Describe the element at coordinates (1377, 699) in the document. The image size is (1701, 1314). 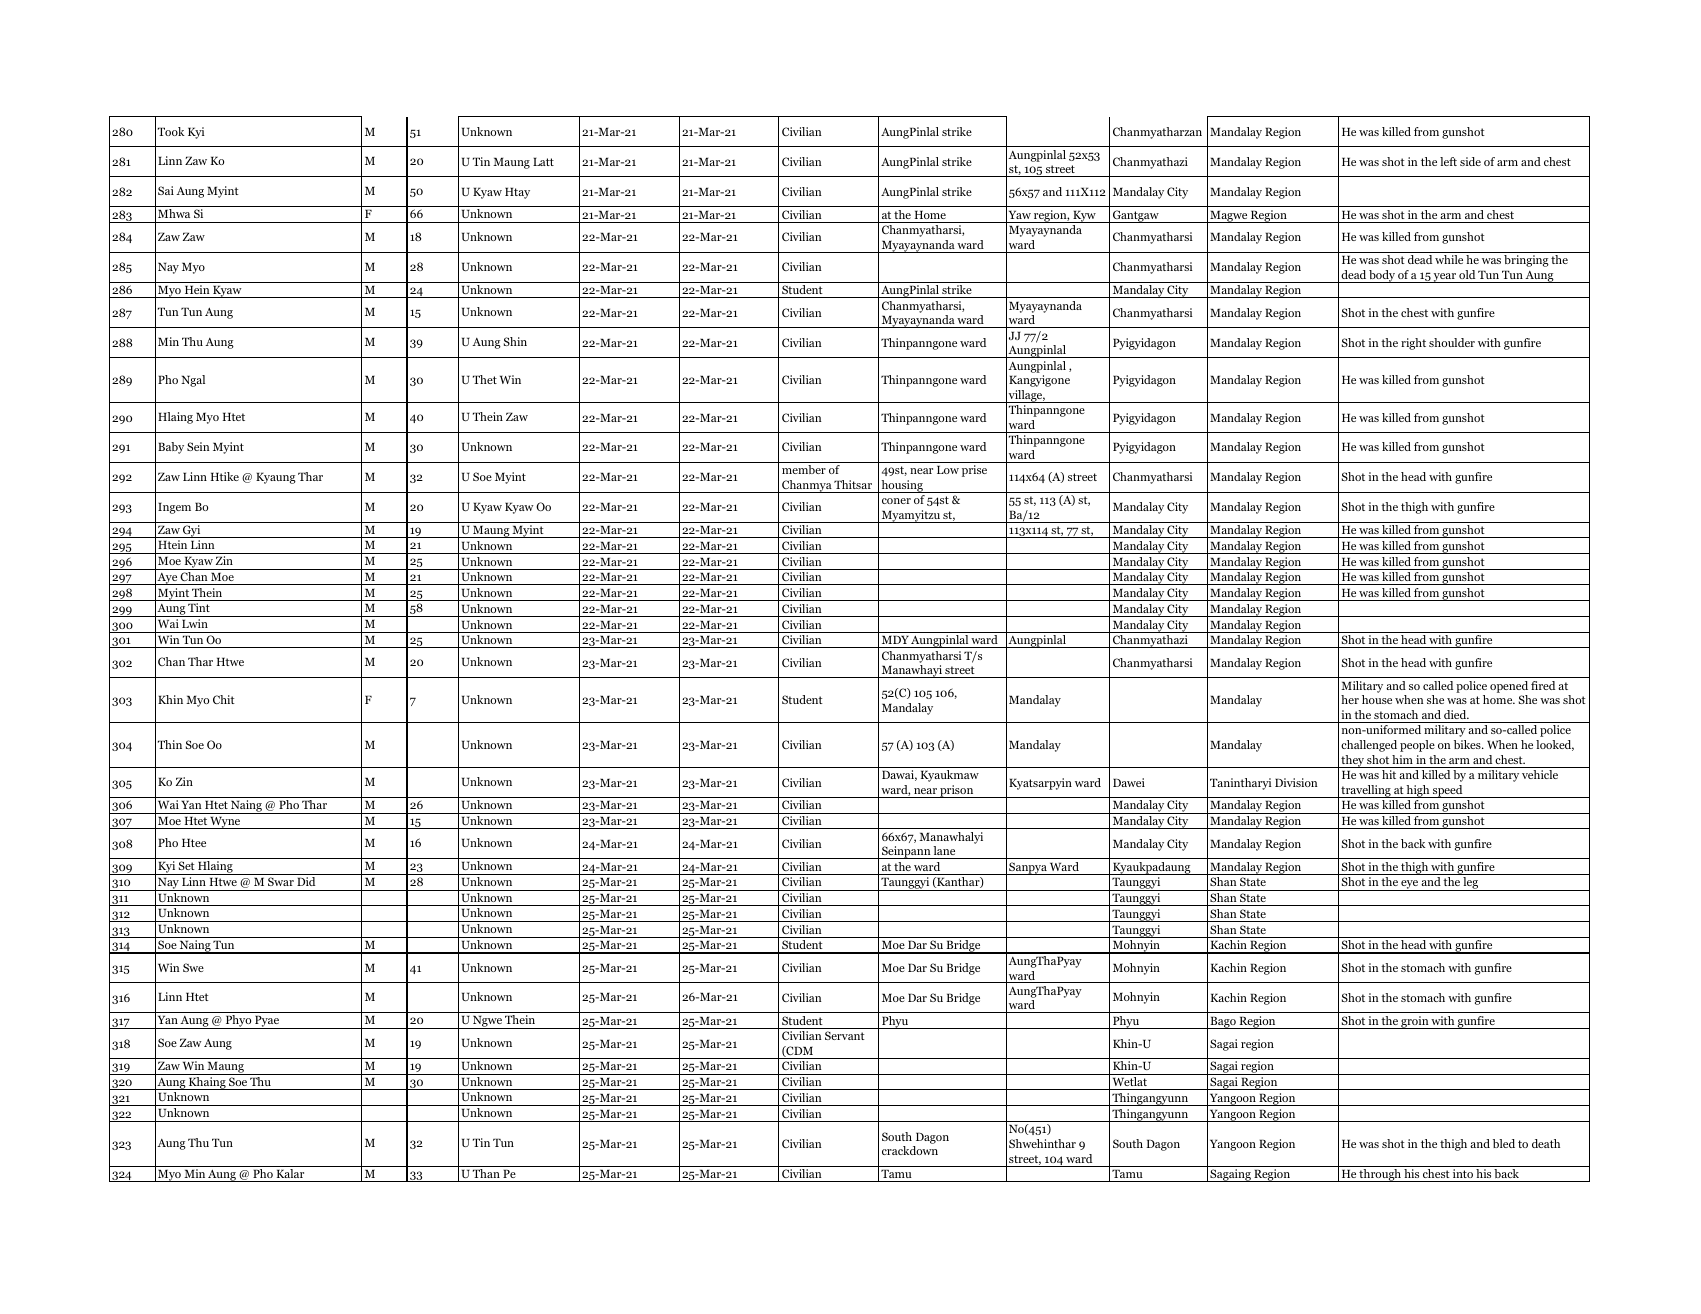
I see `house` at that location.
